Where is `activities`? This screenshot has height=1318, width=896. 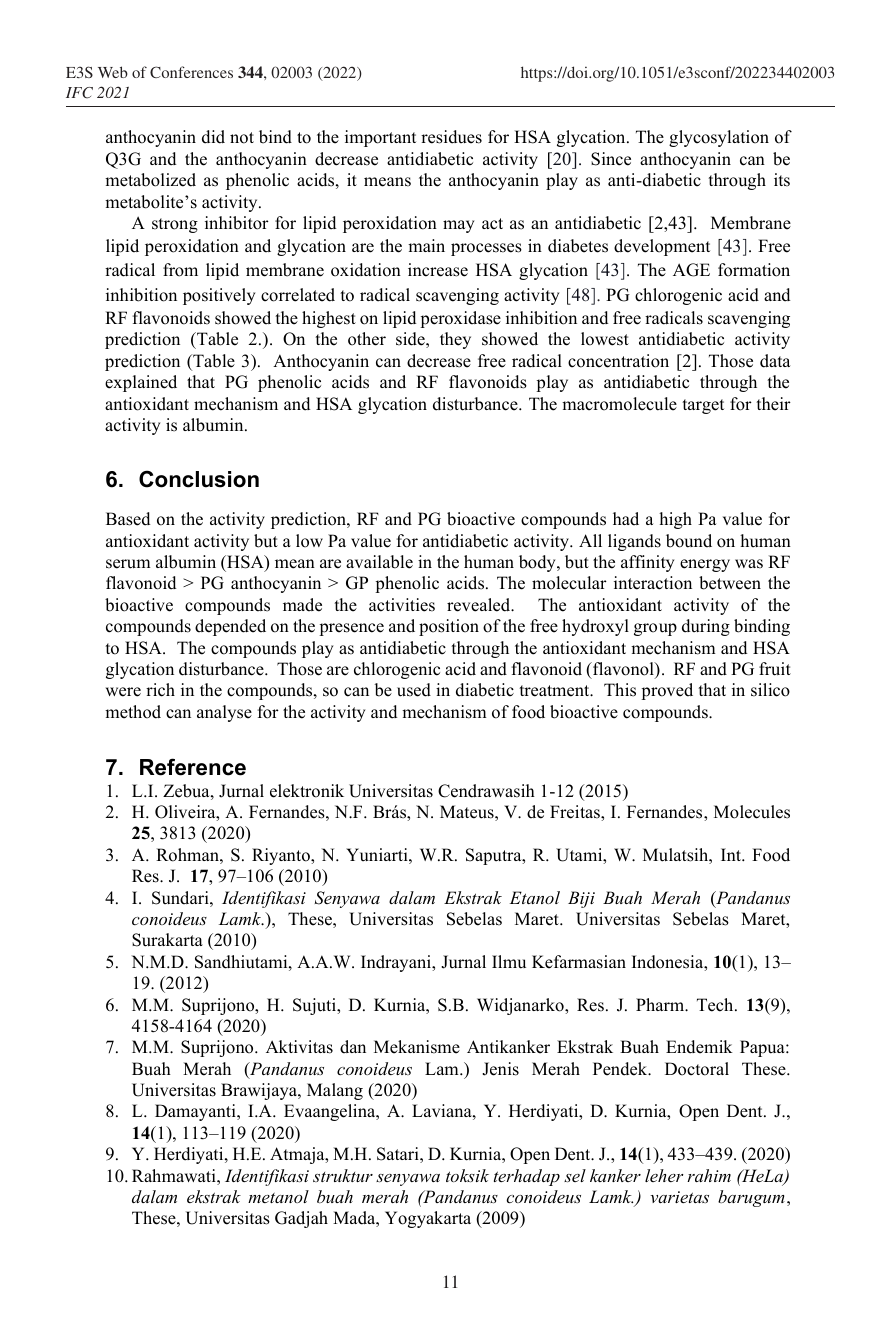 activities is located at coordinates (402, 605).
